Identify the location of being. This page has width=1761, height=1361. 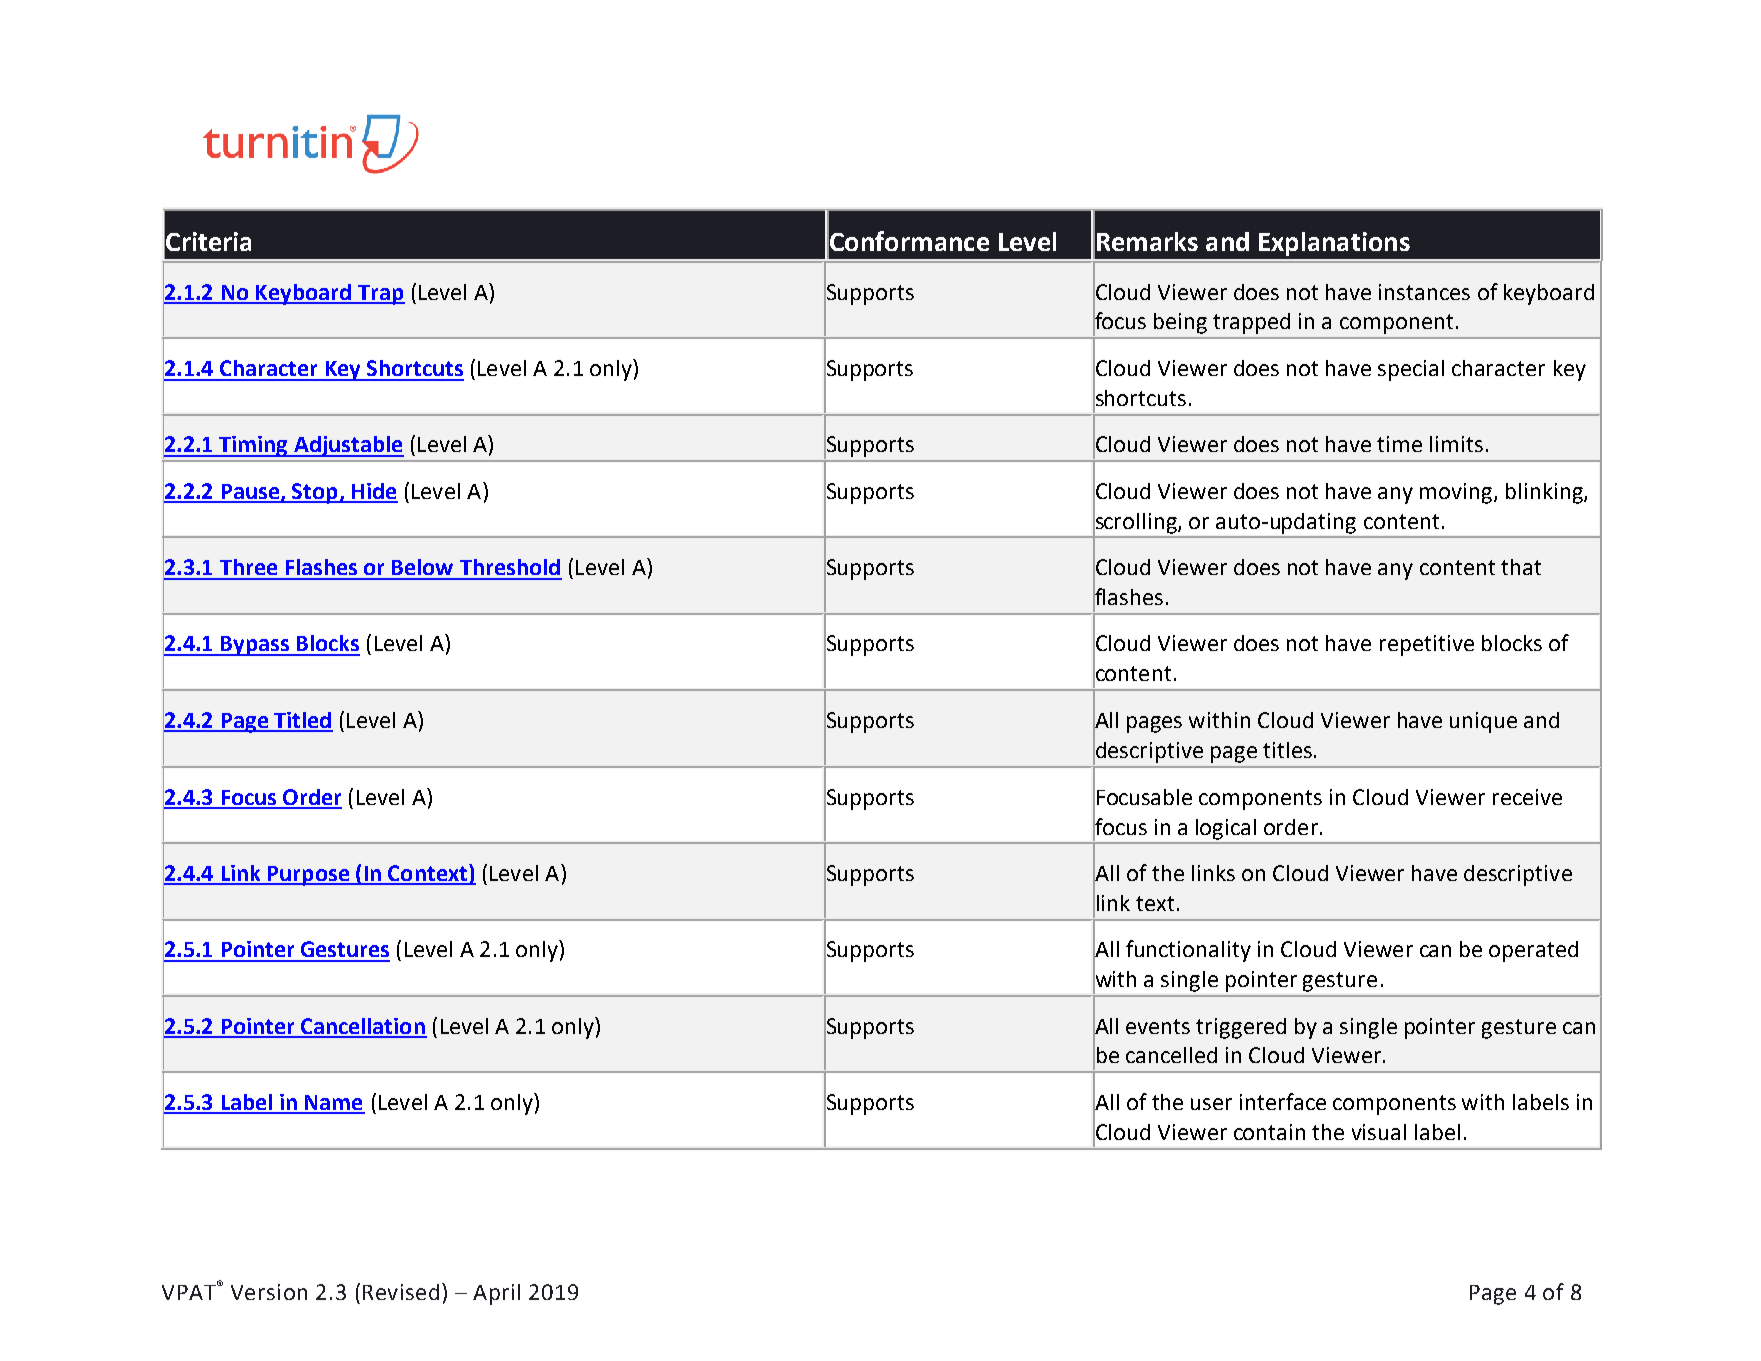
(1180, 323).
